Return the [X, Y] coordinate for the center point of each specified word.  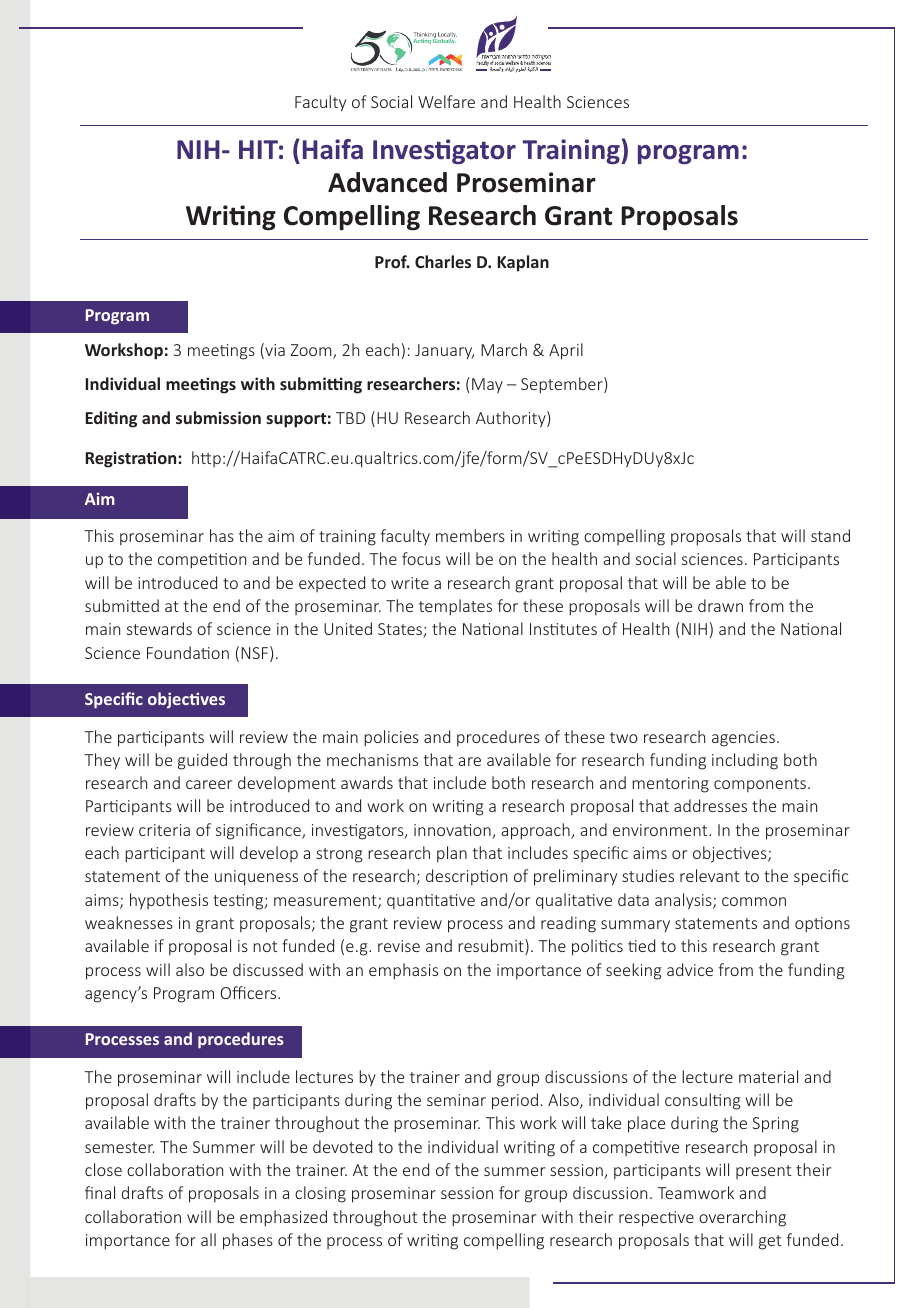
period [515, 1101]
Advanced [387, 182]
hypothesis [169, 901]
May [487, 386]
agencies [743, 739]
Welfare [446, 101]
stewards [159, 628]
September [563, 385]
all [208, 1239]
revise [399, 946]
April [566, 351]
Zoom [312, 351]
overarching [742, 1218]
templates [455, 607]
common [754, 901]
